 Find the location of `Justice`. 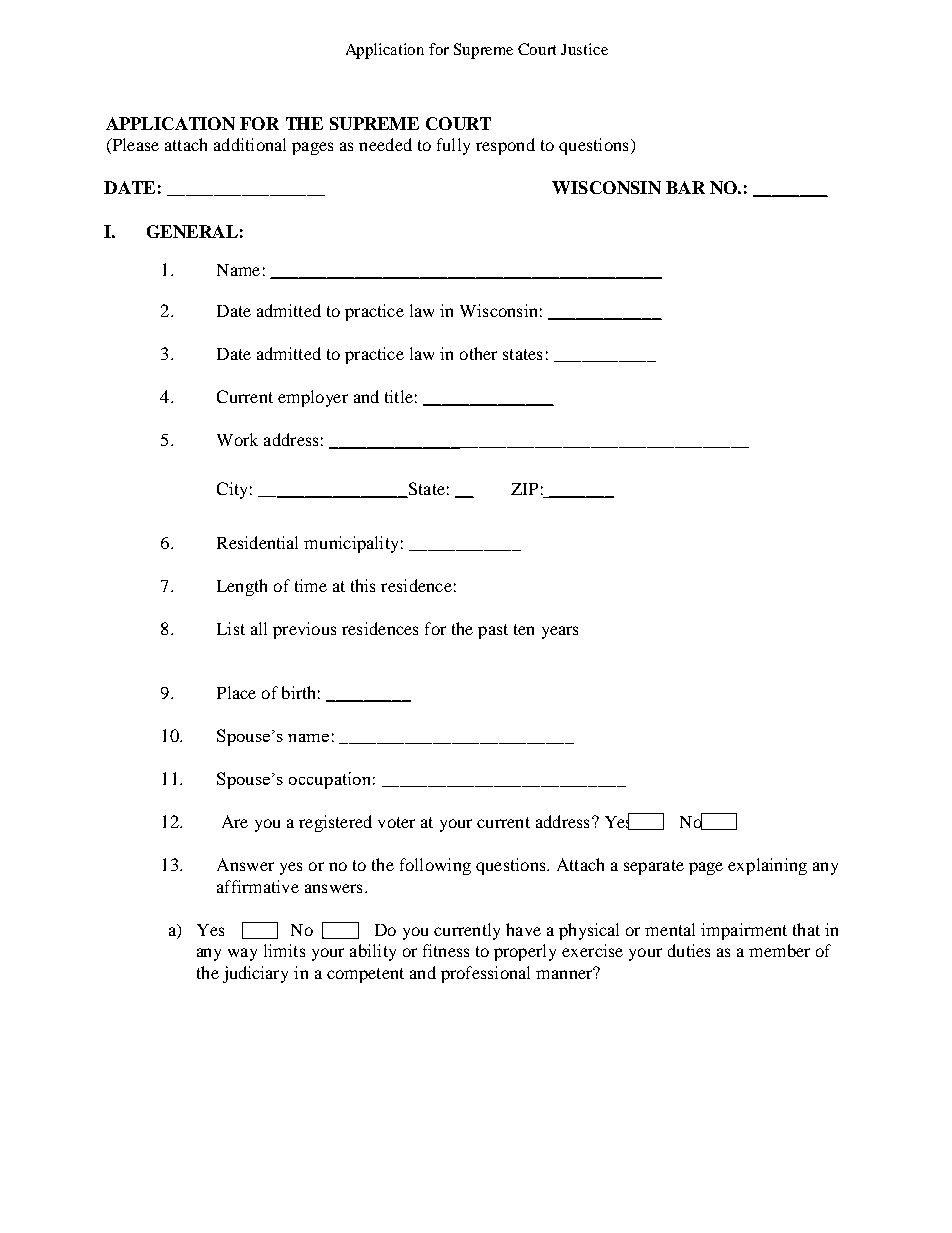

Justice is located at coordinates (584, 49).
